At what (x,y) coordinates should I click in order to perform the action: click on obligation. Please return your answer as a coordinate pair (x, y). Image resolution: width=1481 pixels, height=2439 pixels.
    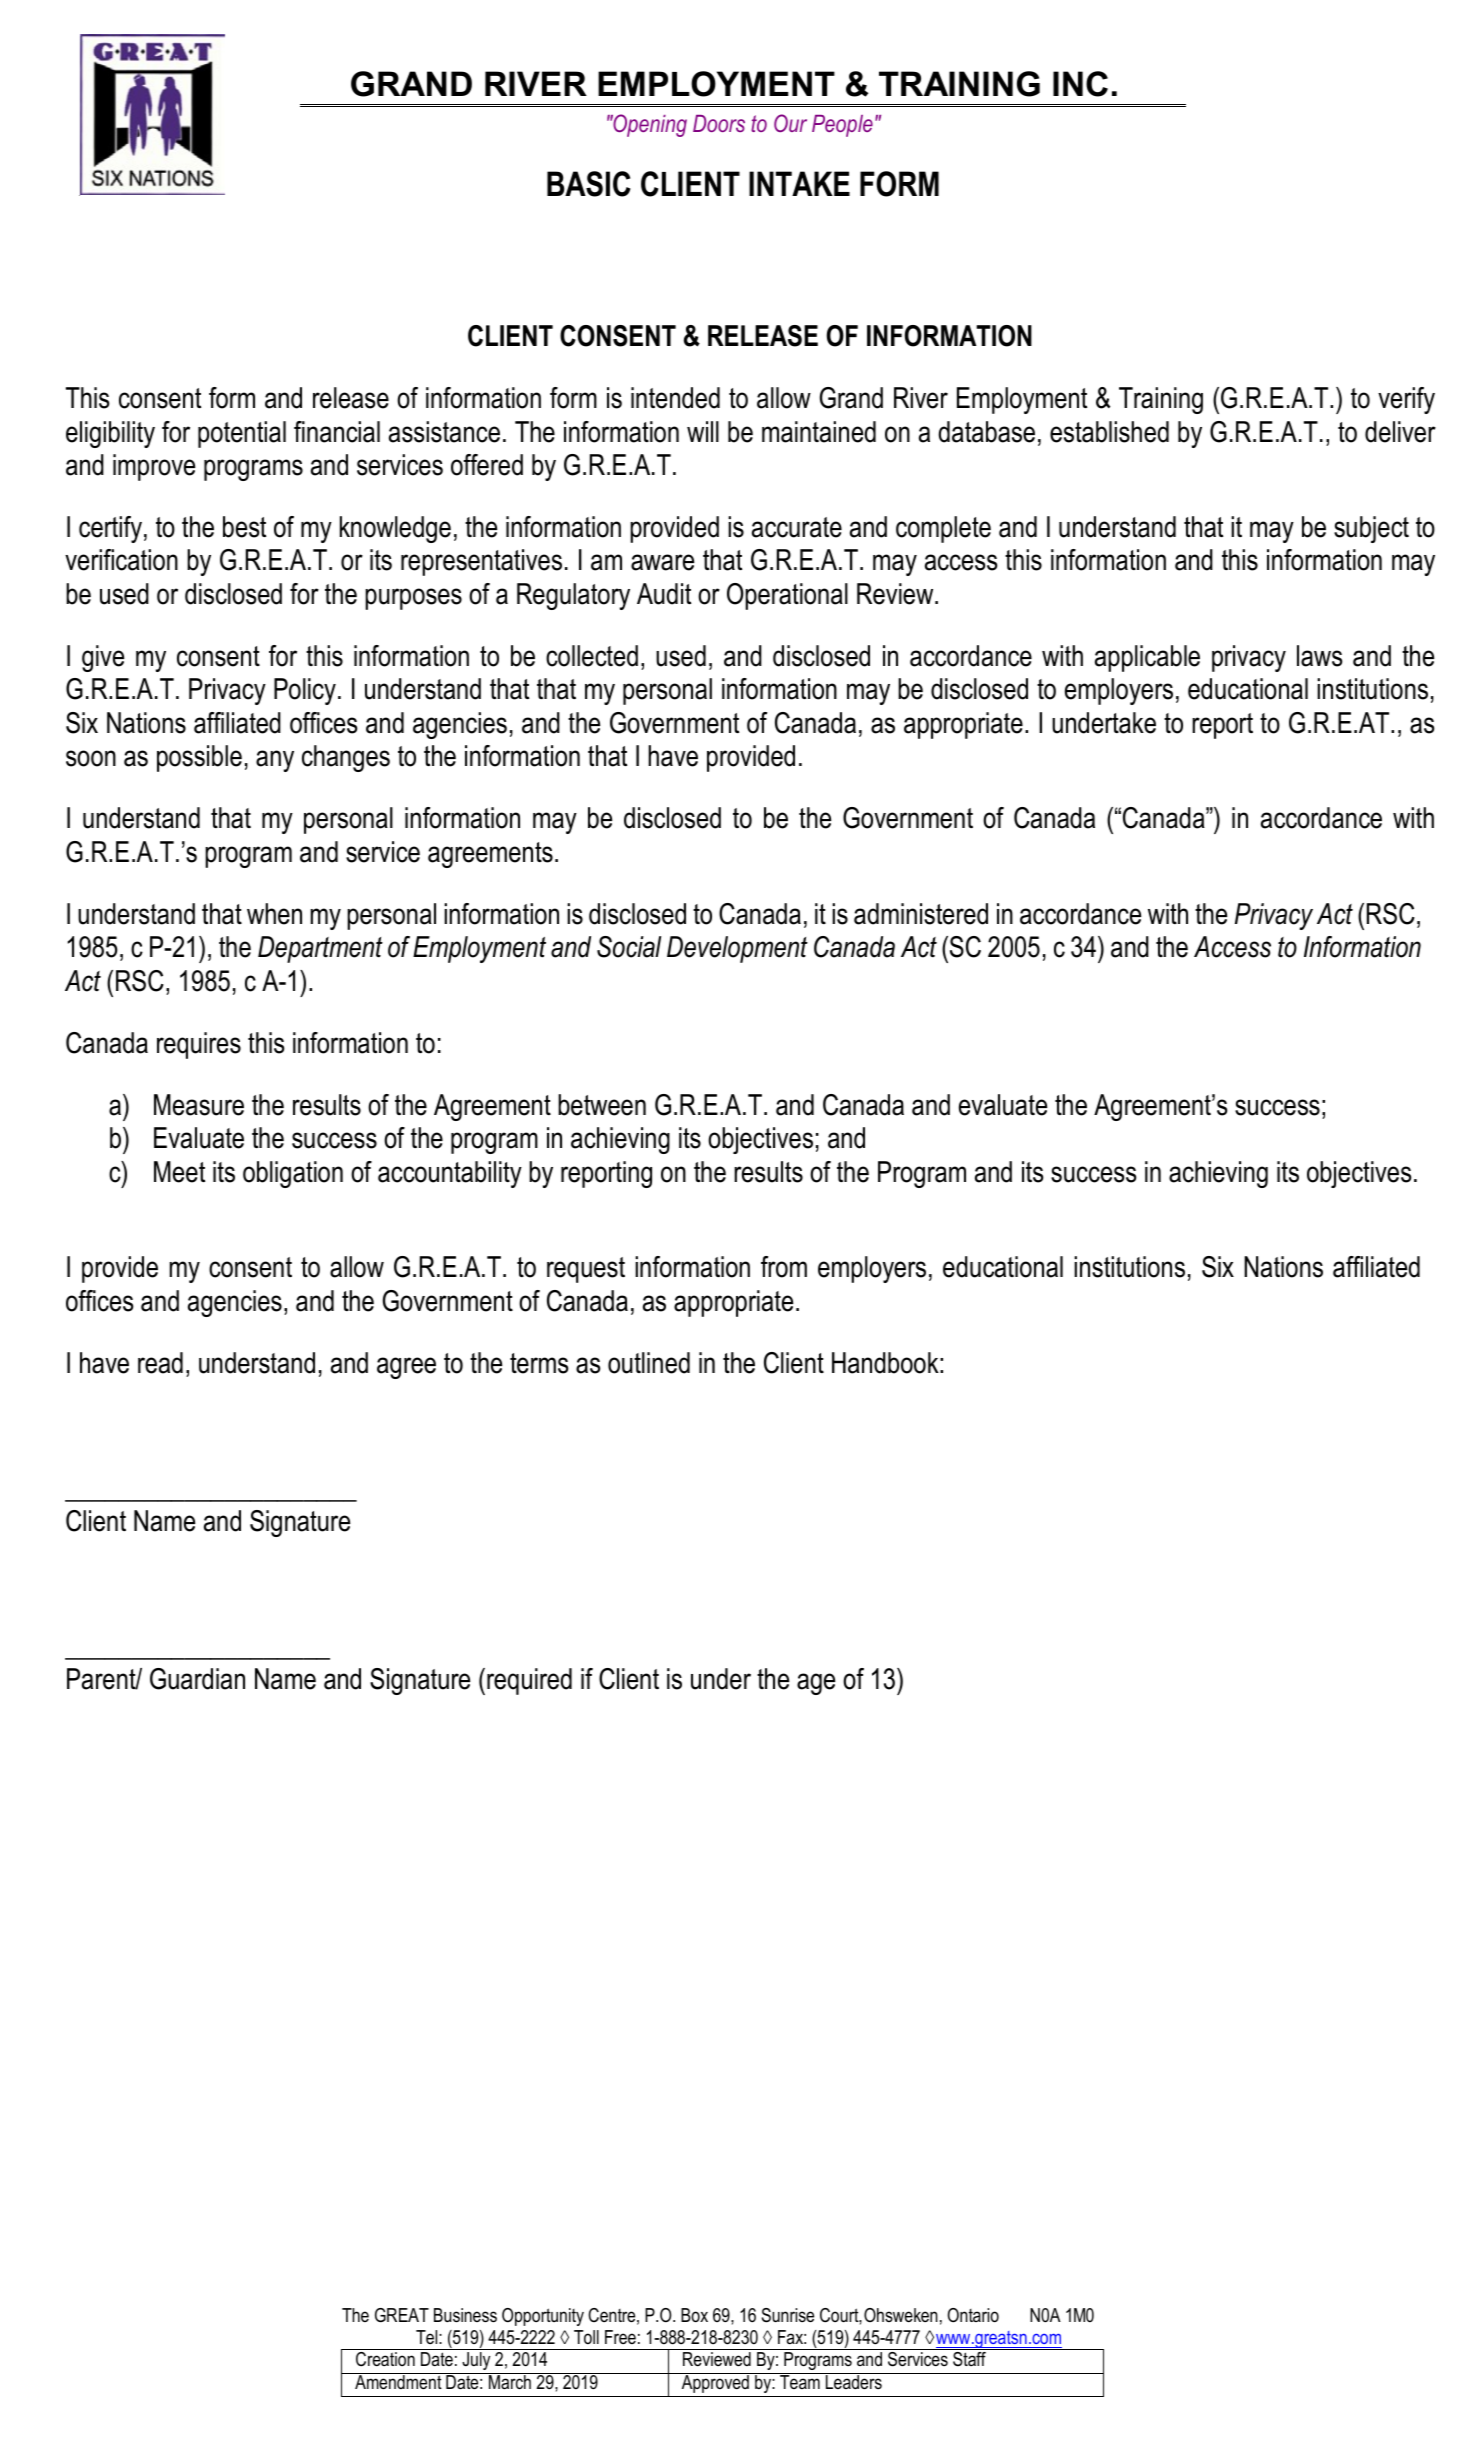
    Looking at the image, I should click on (293, 1174).
